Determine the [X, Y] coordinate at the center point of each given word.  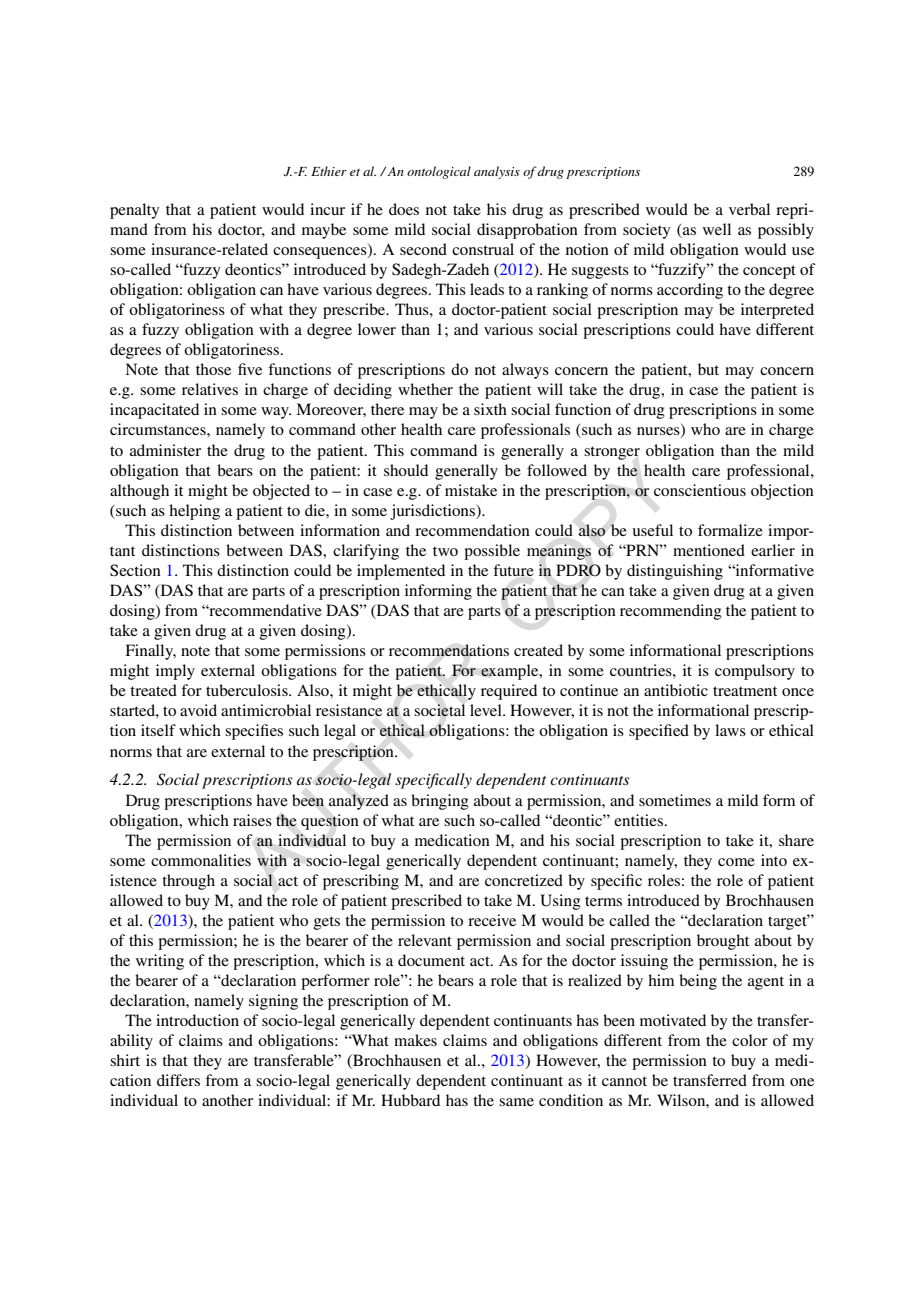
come [736, 862]
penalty [135, 211]
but [708, 369]
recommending [671, 612]
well [717, 229]
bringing [440, 802]
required [509, 692]
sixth [490, 409]
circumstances [159, 429]
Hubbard [410, 1100]
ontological [439, 172]
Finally [150, 652]
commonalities [201, 860]
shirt [125, 1060]
